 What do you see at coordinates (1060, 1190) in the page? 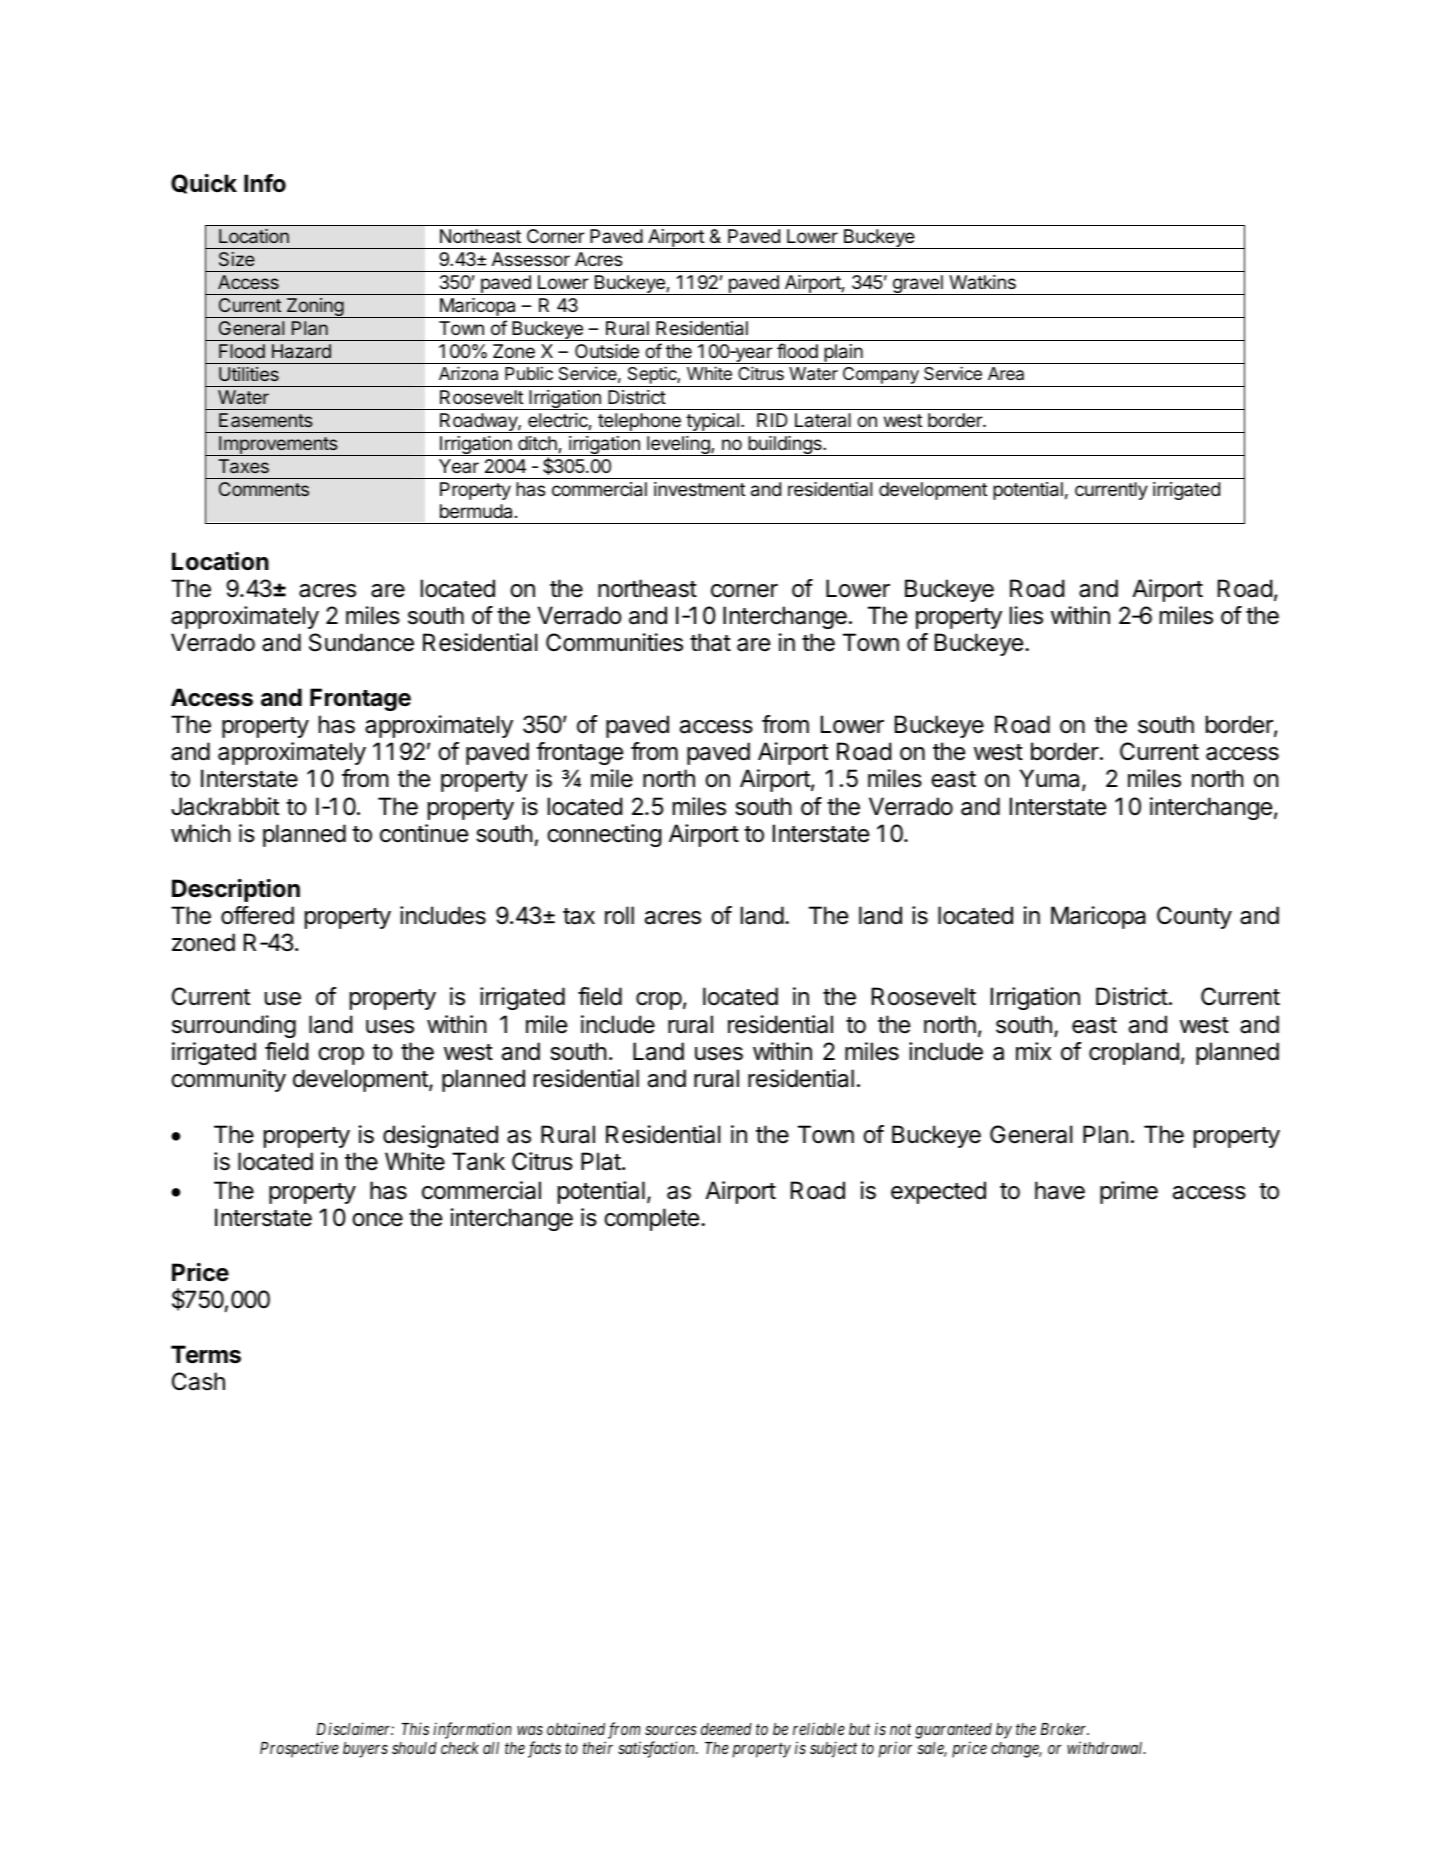
I see `have` at bounding box center [1060, 1190].
